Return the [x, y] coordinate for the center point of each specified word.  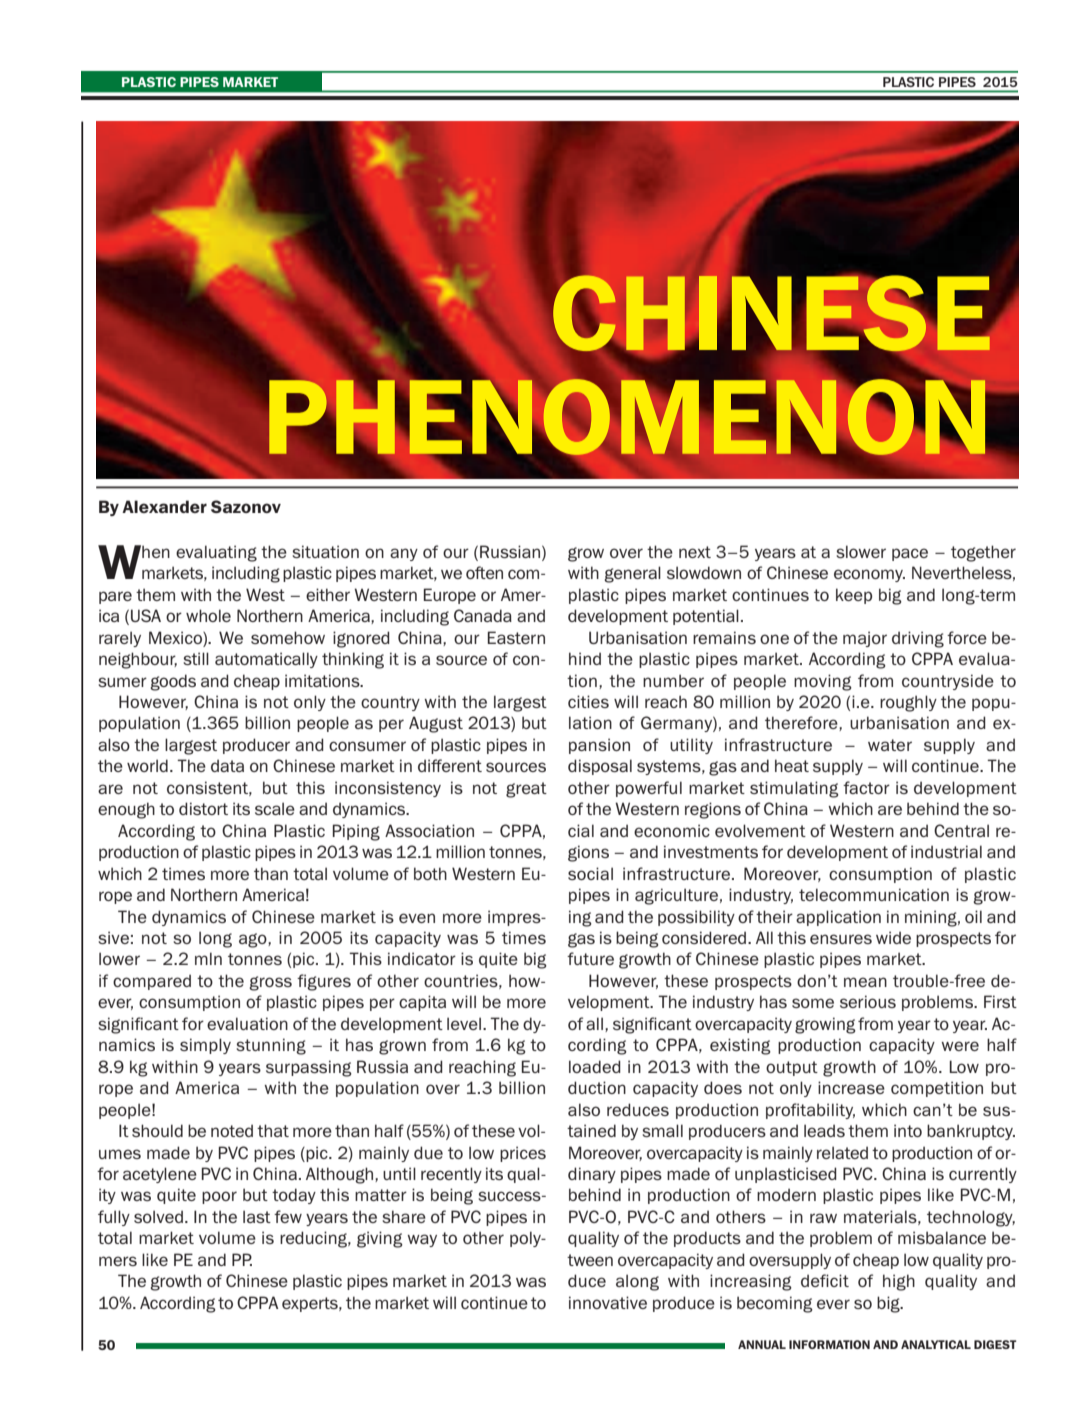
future [590, 958]
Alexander [164, 506]
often [484, 572]
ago [254, 940]
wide [893, 937]
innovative [608, 1302]
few [288, 1216]
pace [910, 554]
